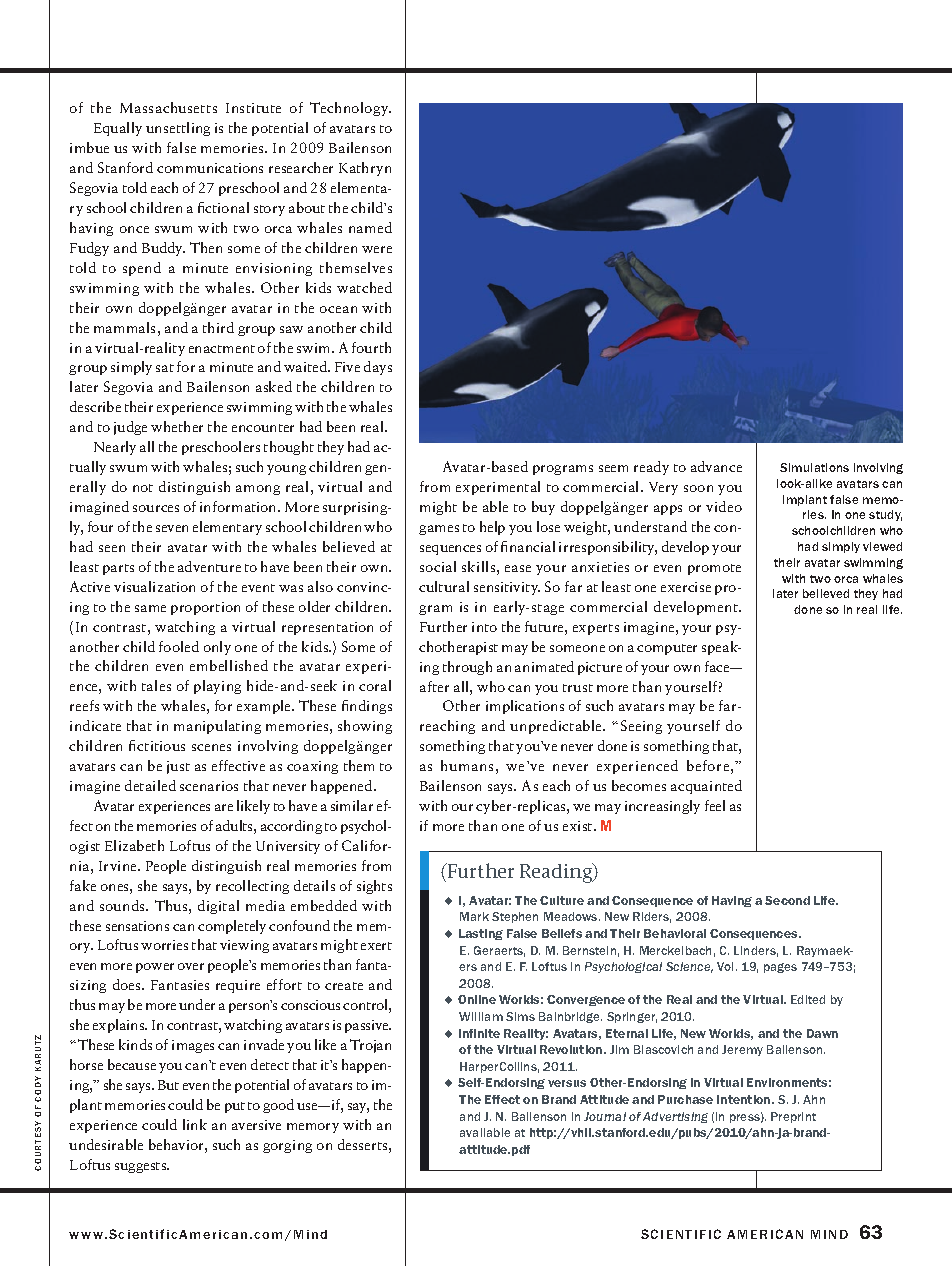 The image size is (952, 1266). Describe the element at coordinates (716, 466) in the image. I see `advance` at that location.
